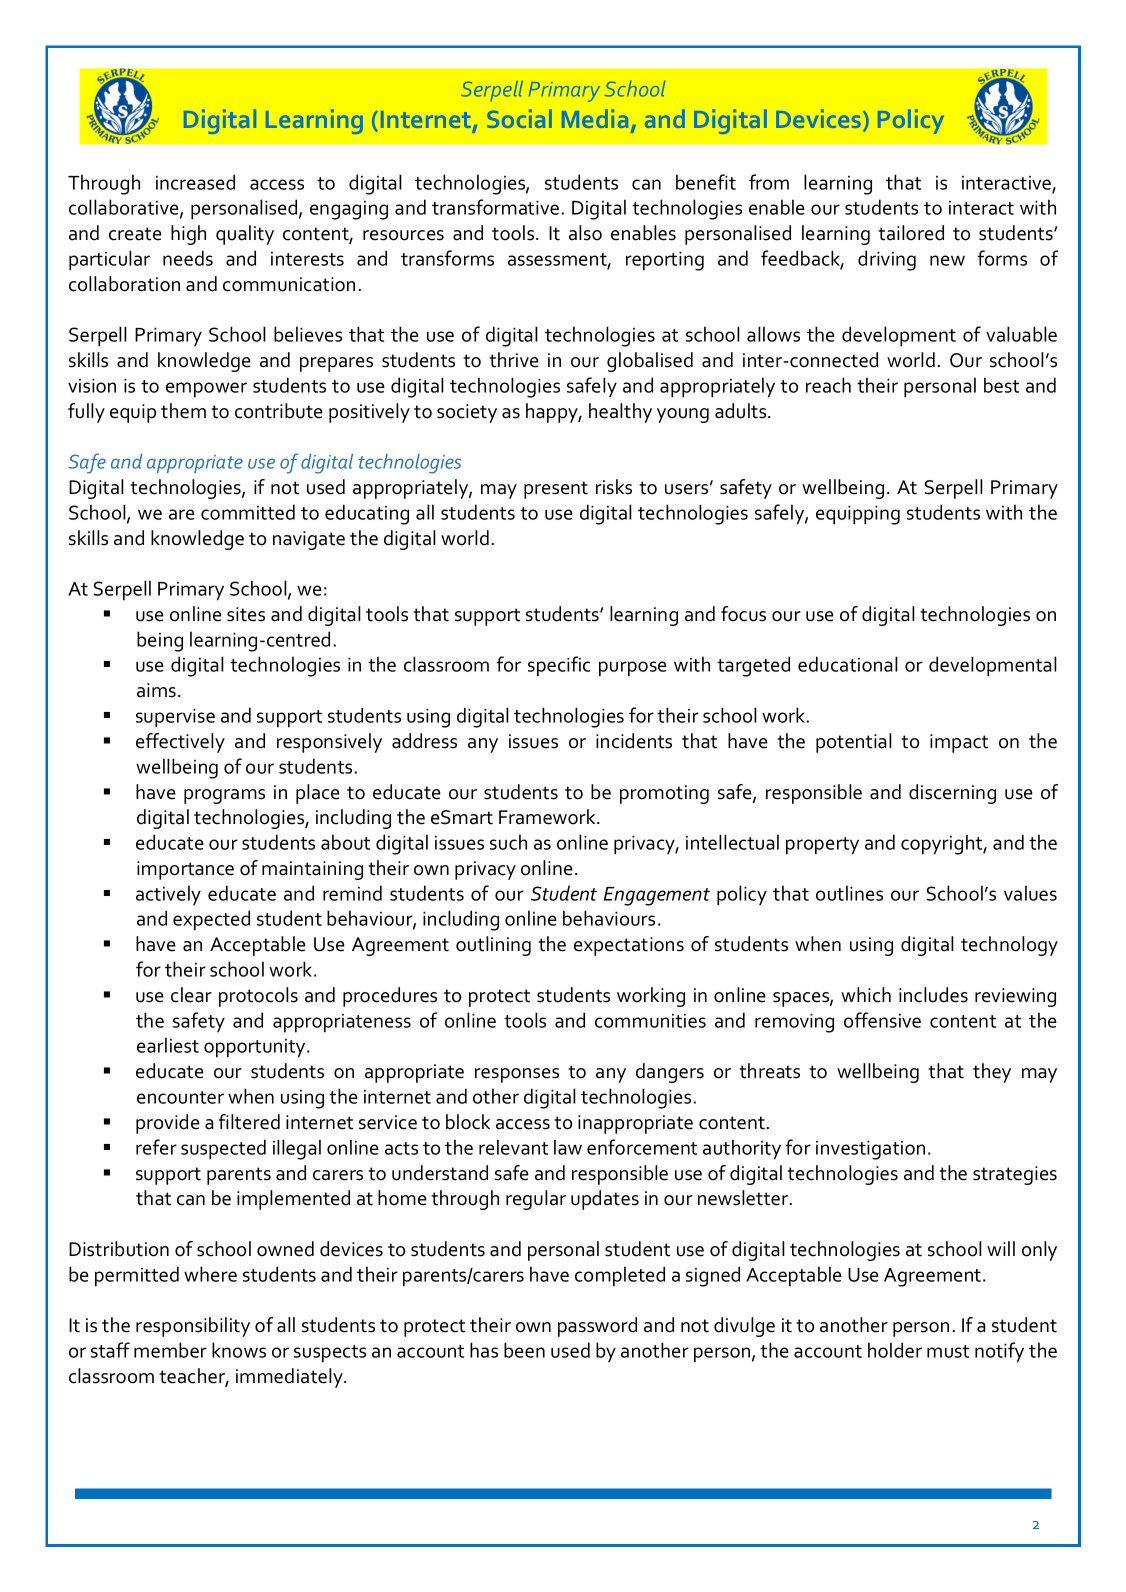  Describe the element at coordinates (193, 1327) in the screenshot. I see `responsibility` at that location.
